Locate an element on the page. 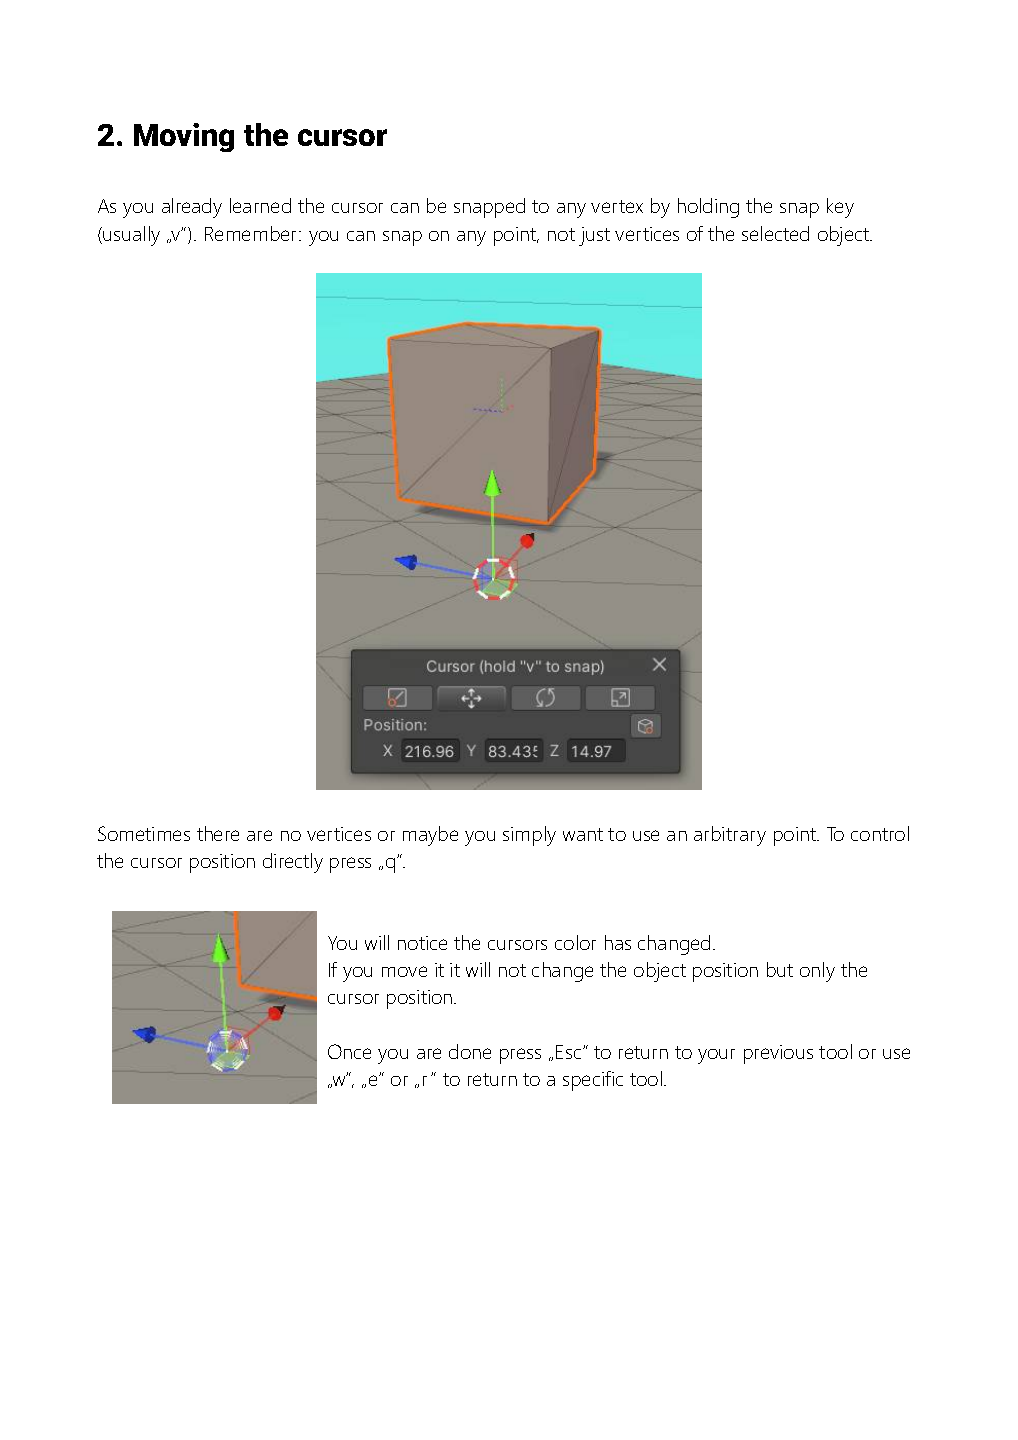 This image has width=1018, height=1440. Sometimes is located at coordinates (144, 833).
